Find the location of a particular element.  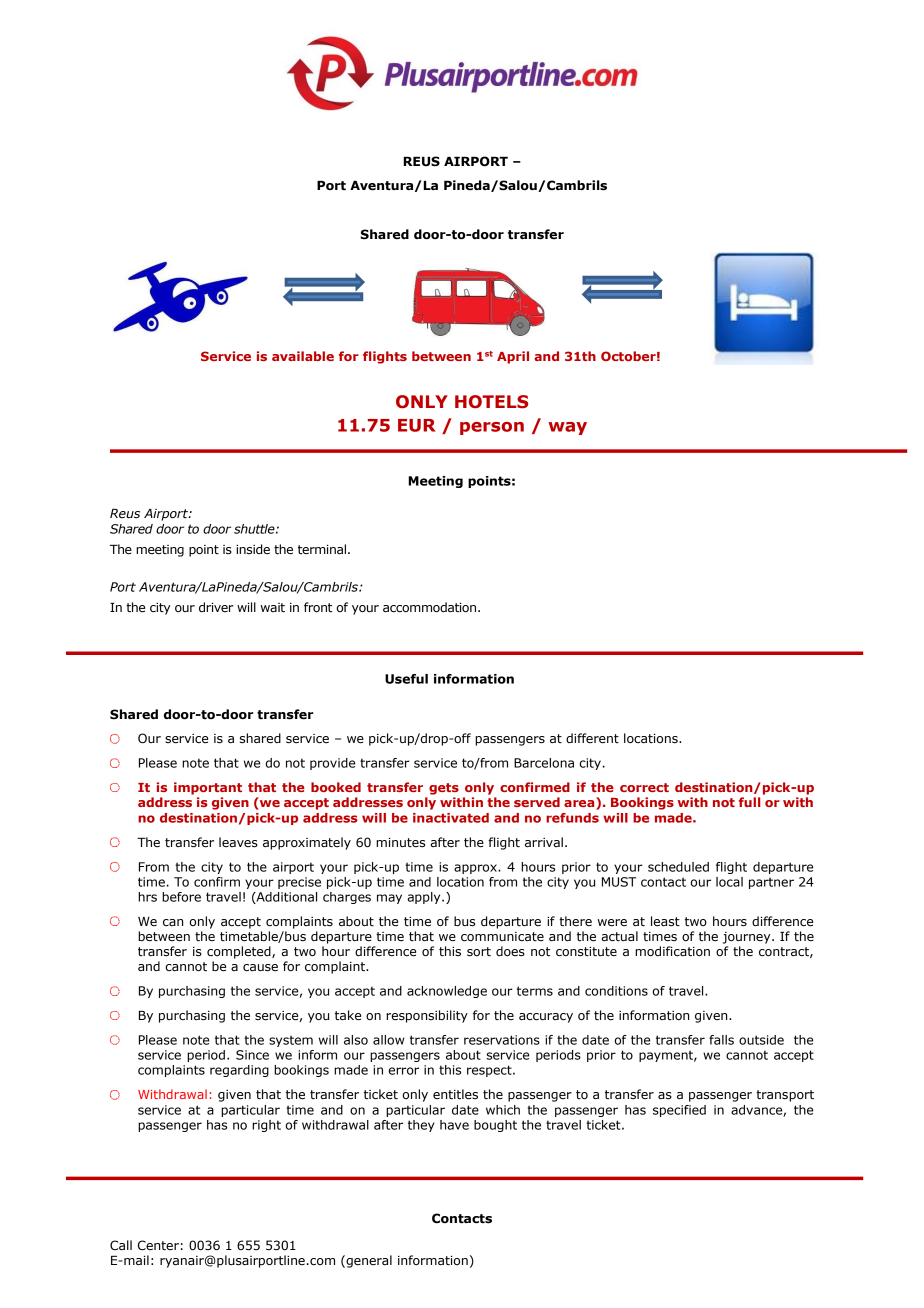

responsibility is located at coordinates (427, 1016).
